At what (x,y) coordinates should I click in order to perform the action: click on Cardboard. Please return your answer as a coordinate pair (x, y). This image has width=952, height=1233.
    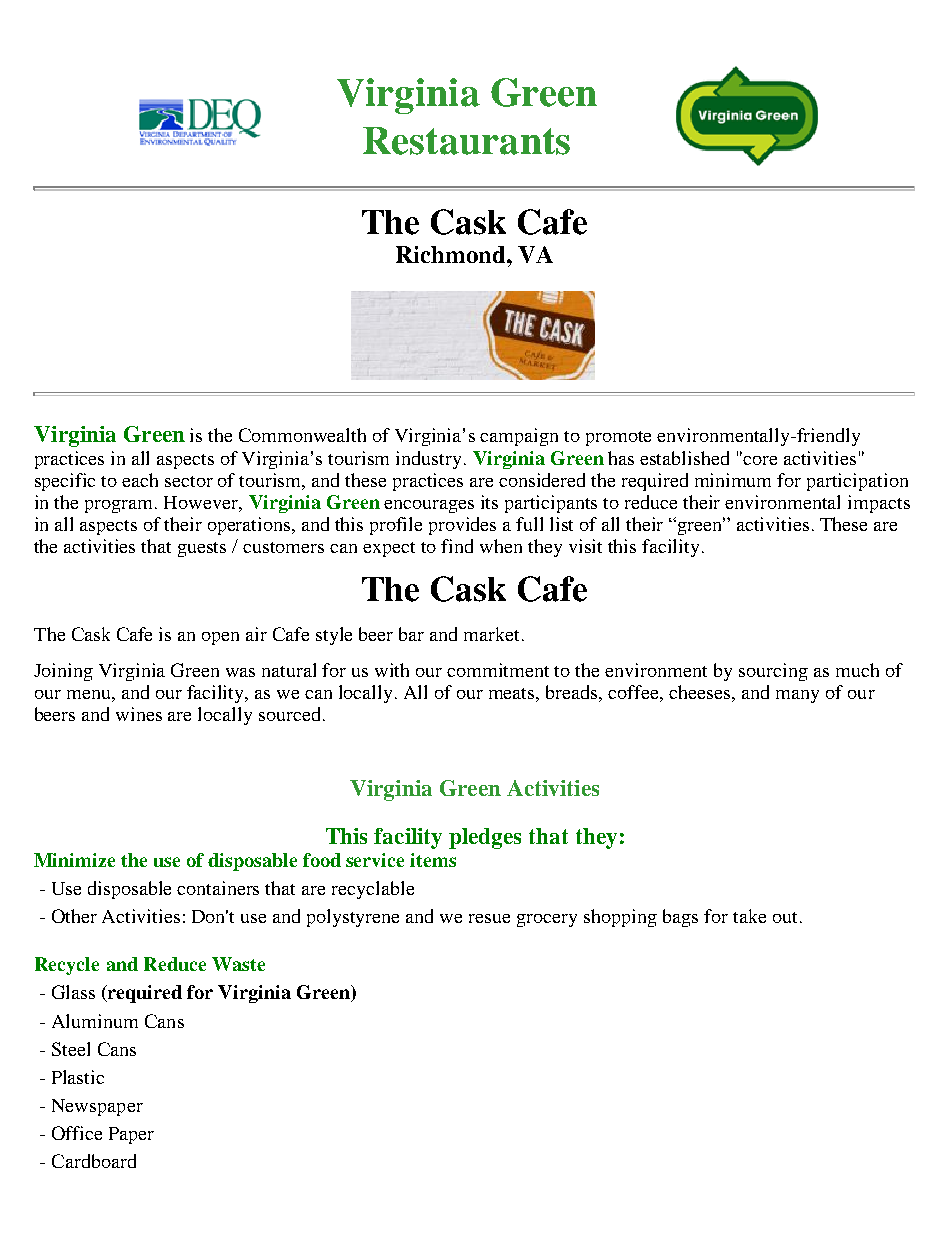
    Looking at the image, I should click on (94, 1161).
